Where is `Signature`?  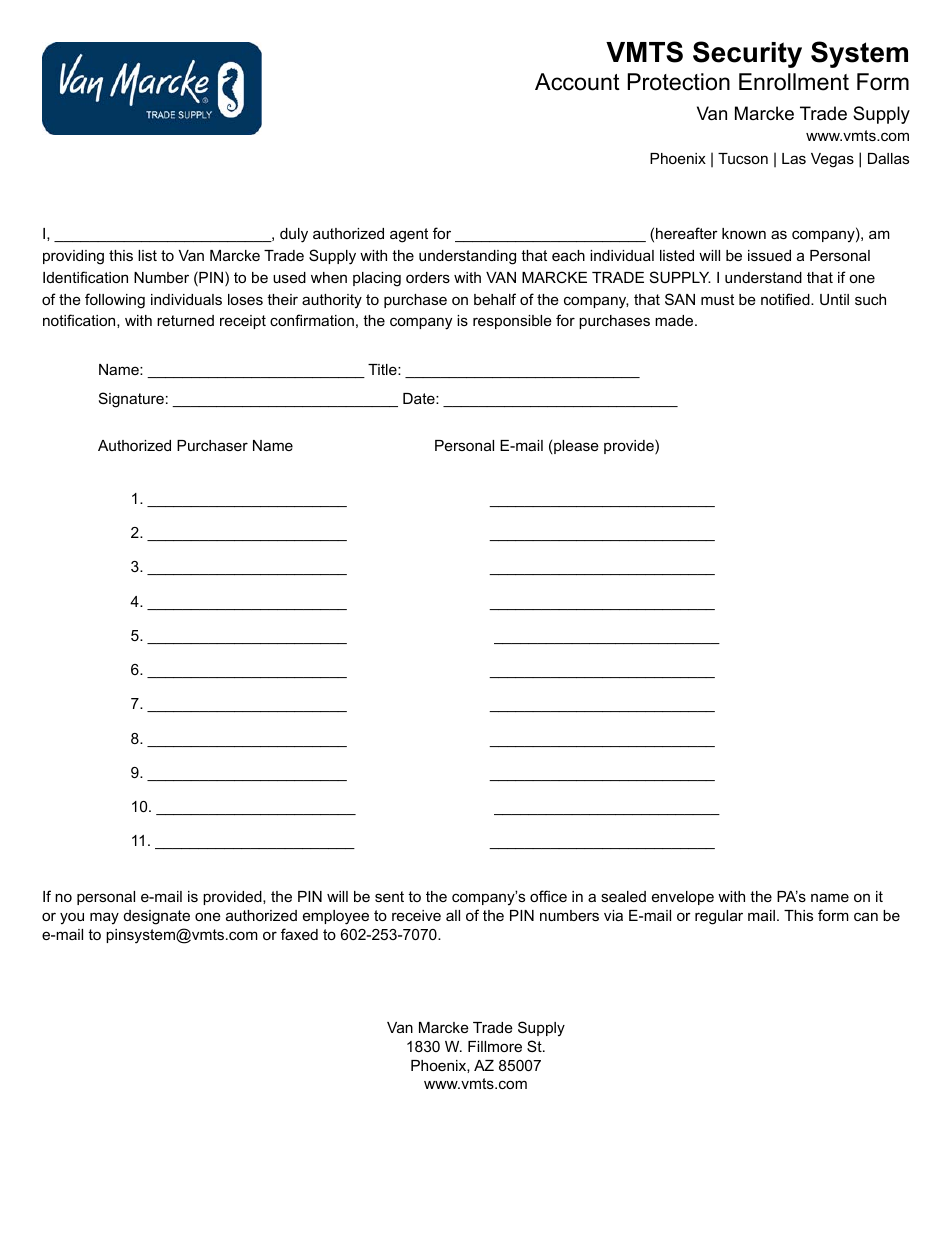
Signature is located at coordinates (131, 400).
